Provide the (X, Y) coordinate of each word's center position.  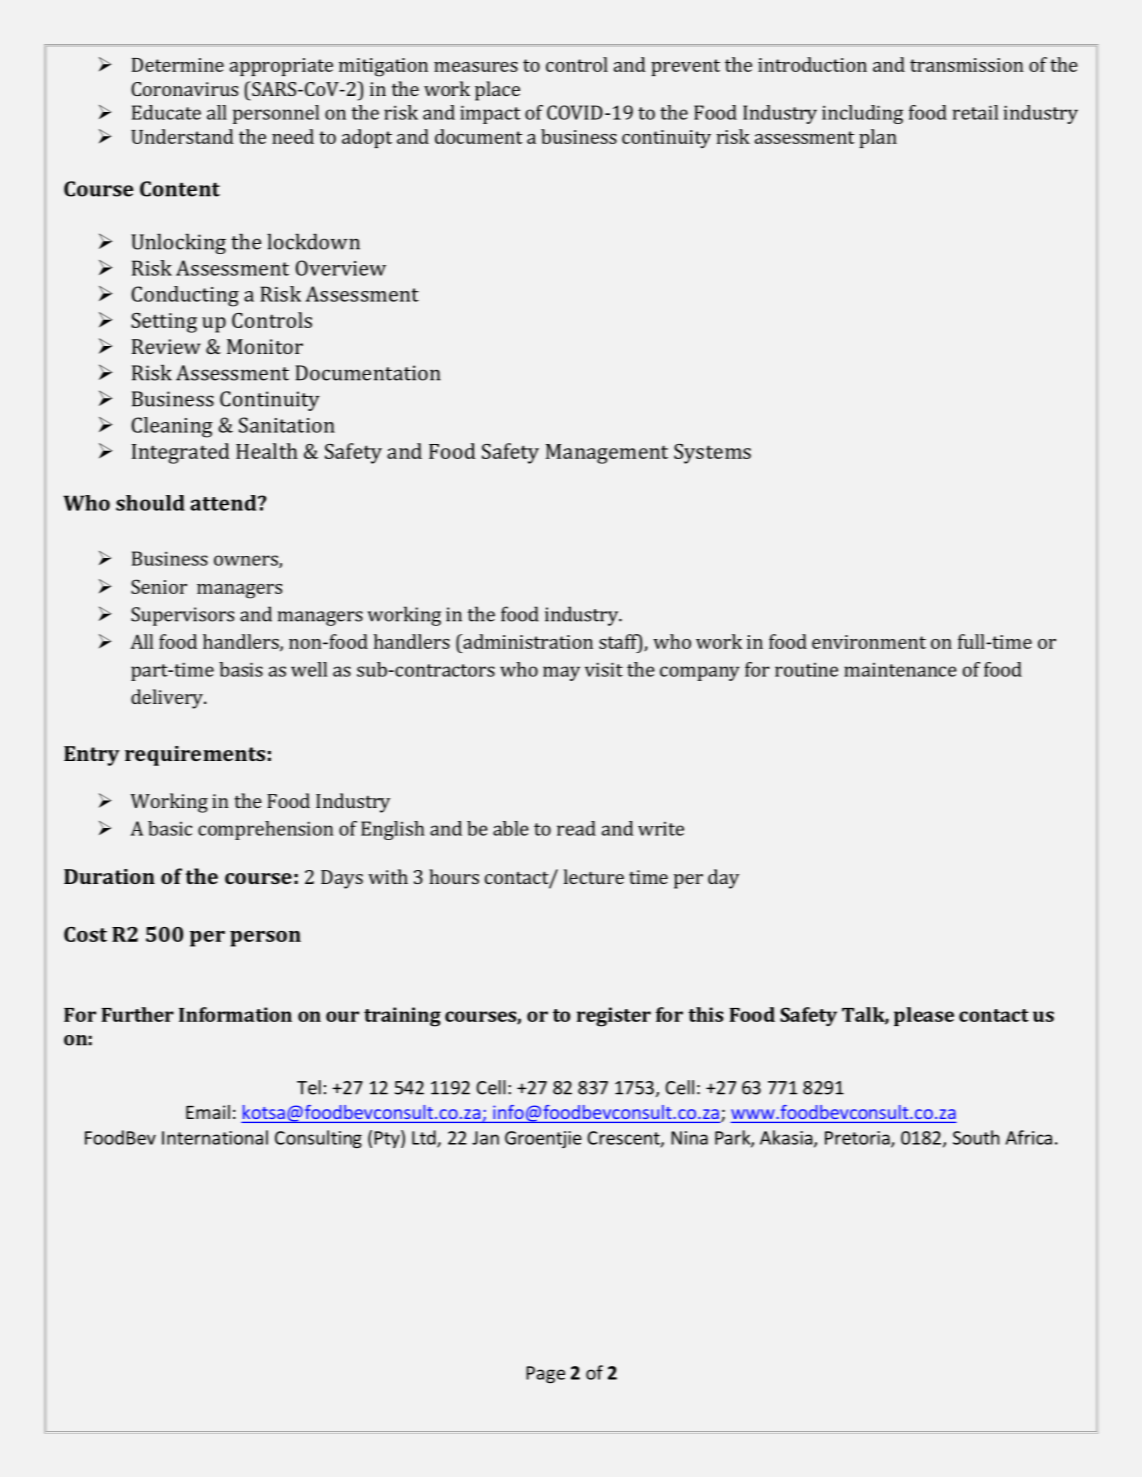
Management (607, 454)
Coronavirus (184, 89)
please (924, 1016)
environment (869, 642)
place (497, 91)
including (862, 114)
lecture (594, 876)
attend (224, 503)
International (215, 1137)
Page (545, 1374)
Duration (109, 876)
